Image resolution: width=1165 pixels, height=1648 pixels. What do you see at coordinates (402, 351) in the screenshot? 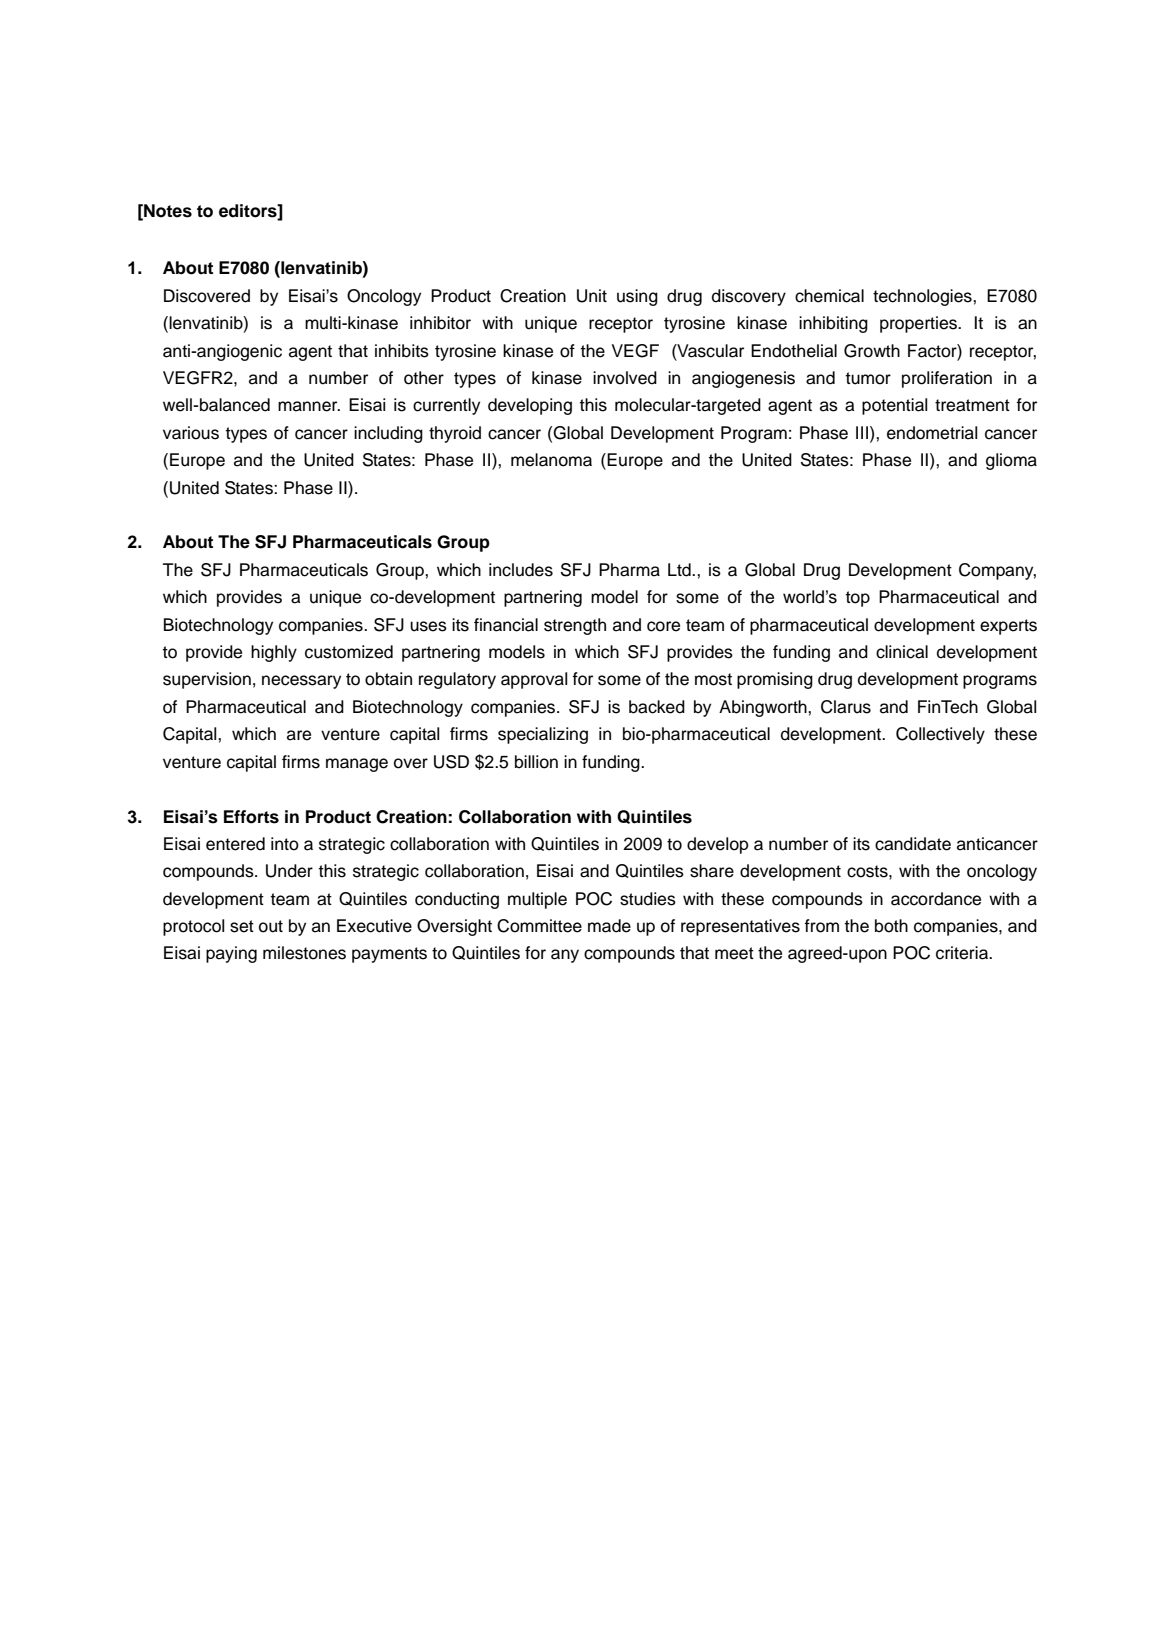
I see `inhibits` at bounding box center [402, 351].
